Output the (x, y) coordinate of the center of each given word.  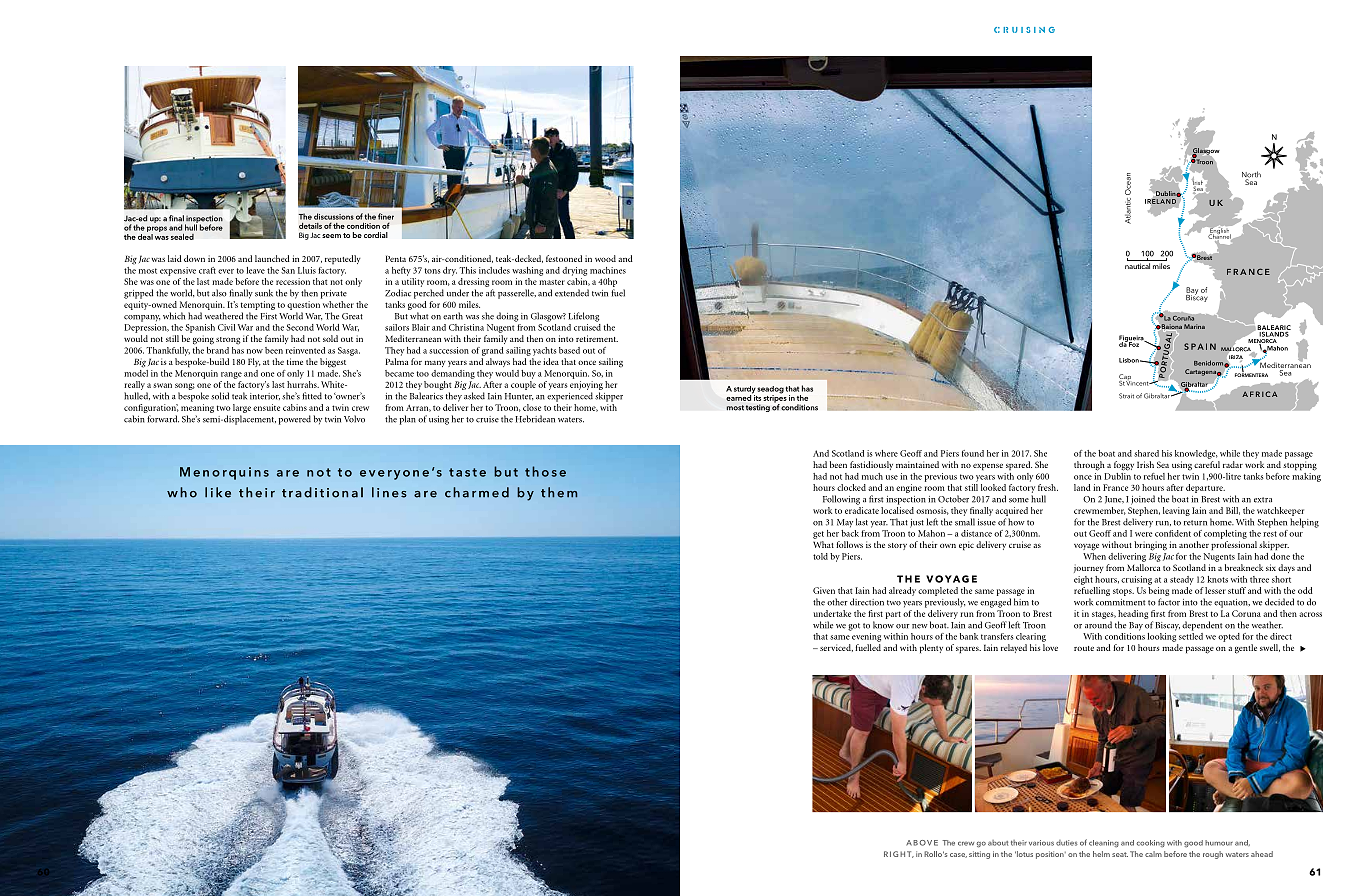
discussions (334, 216)
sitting (979, 855)
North (1251, 175)
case (958, 855)
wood (605, 258)
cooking (1150, 844)
